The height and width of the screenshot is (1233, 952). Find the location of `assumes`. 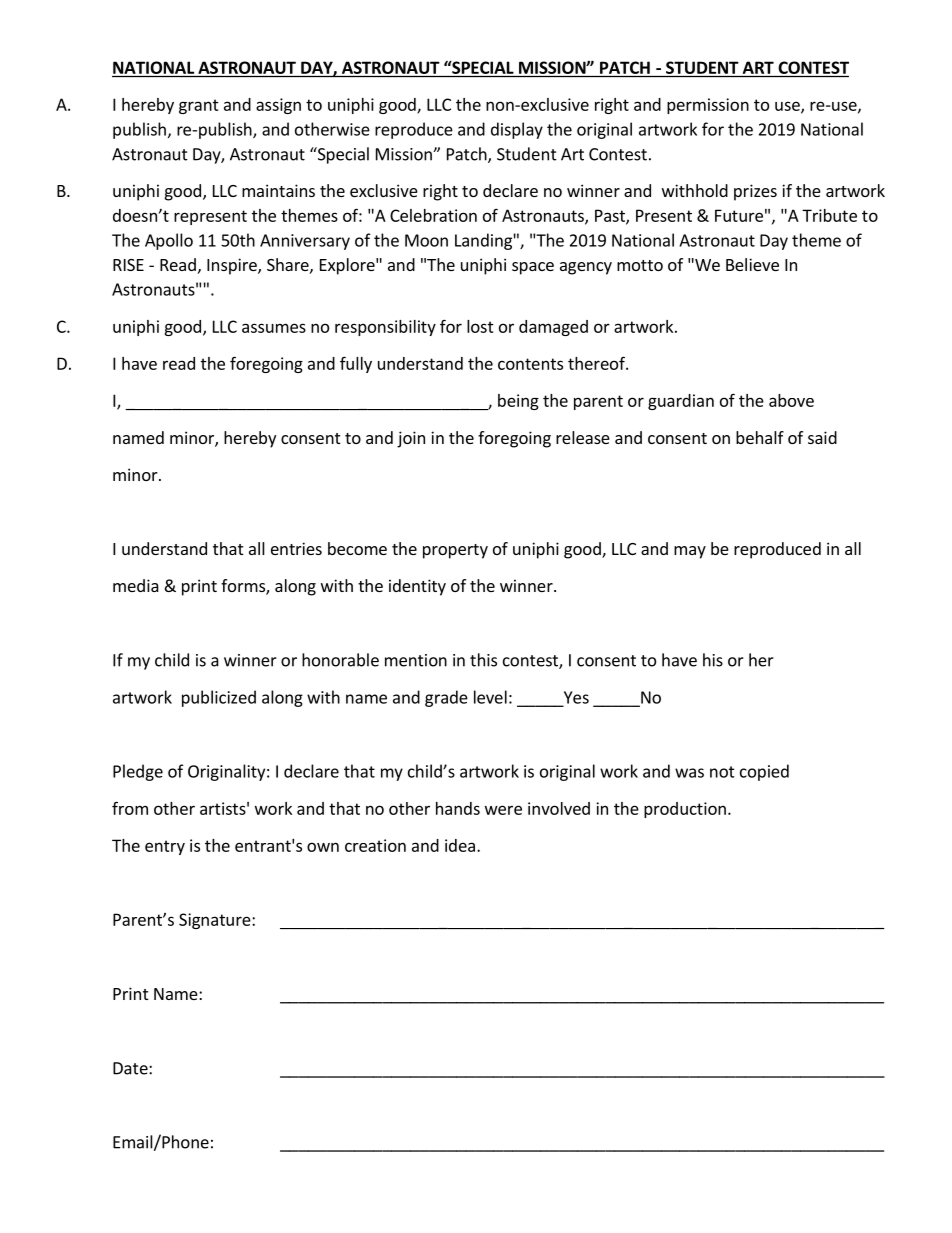

assumes is located at coordinates (274, 328).
